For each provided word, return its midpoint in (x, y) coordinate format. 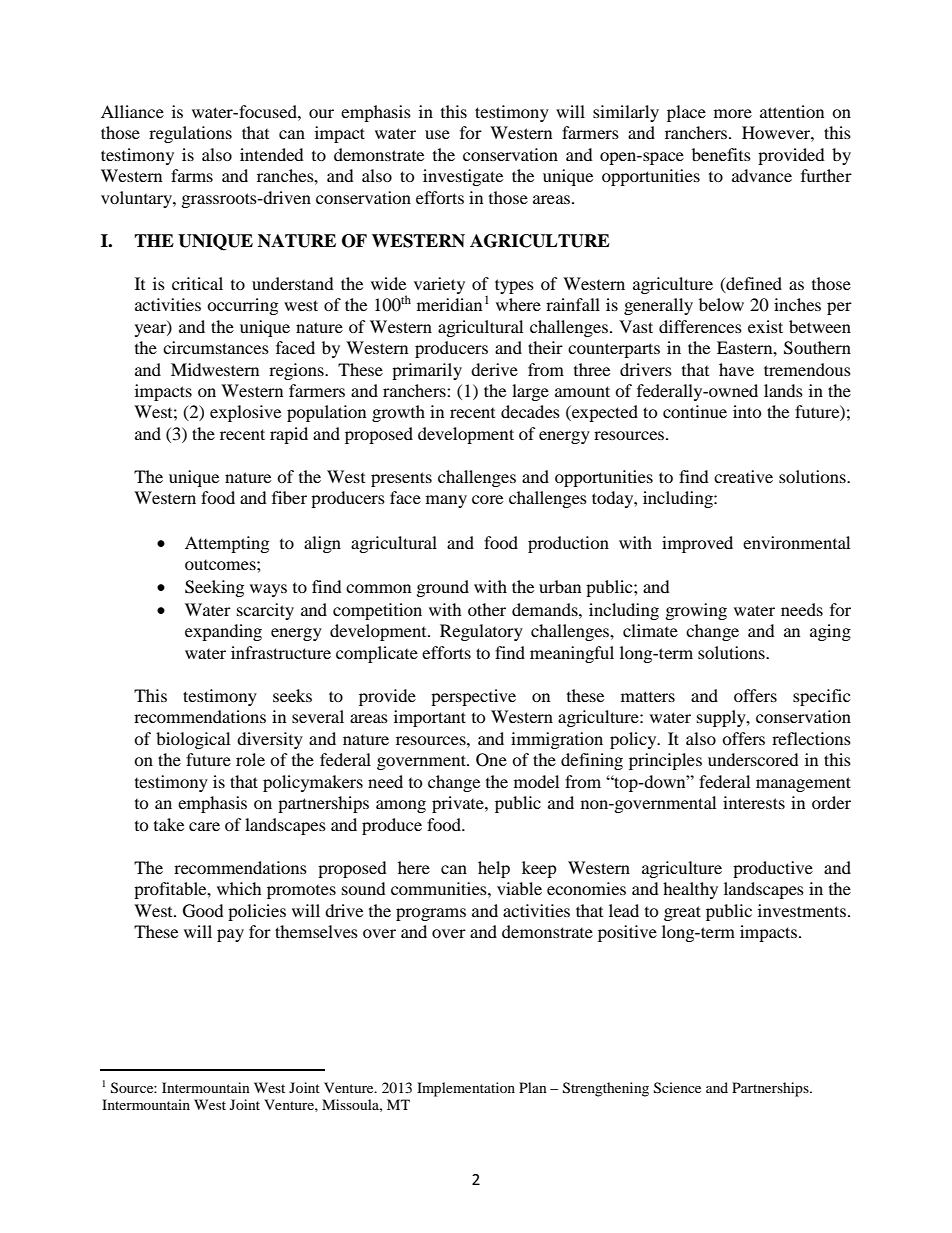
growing (696, 611)
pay (230, 935)
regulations (190, 134)
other (487, 609)
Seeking (214, 588)
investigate (463, 177)
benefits (721, 154)
